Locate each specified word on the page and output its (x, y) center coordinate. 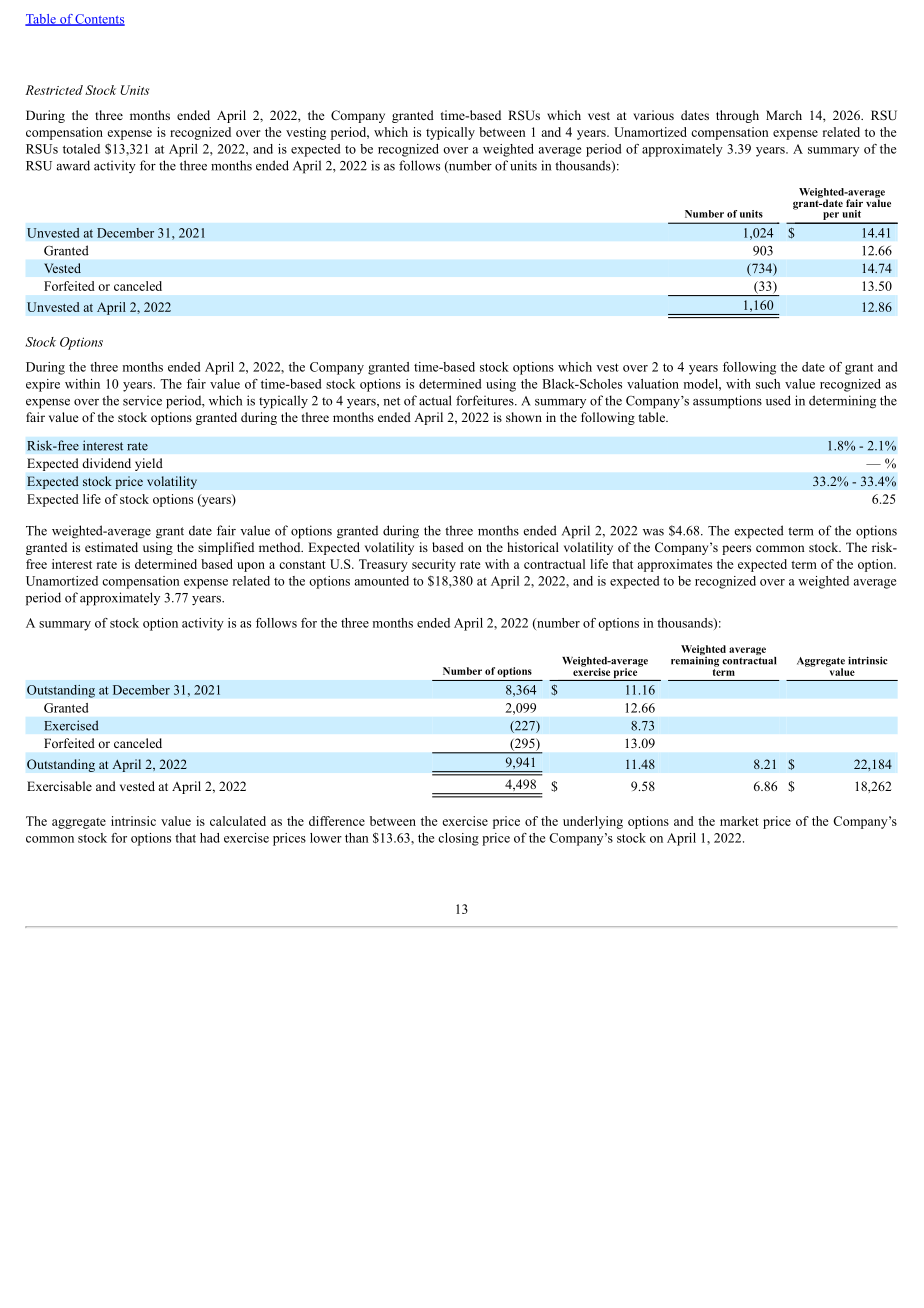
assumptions (727, 402)
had (210, 838)
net (391, 401)
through (737, 116)
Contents (99, 20)
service (142, 400)
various (653, 115)
